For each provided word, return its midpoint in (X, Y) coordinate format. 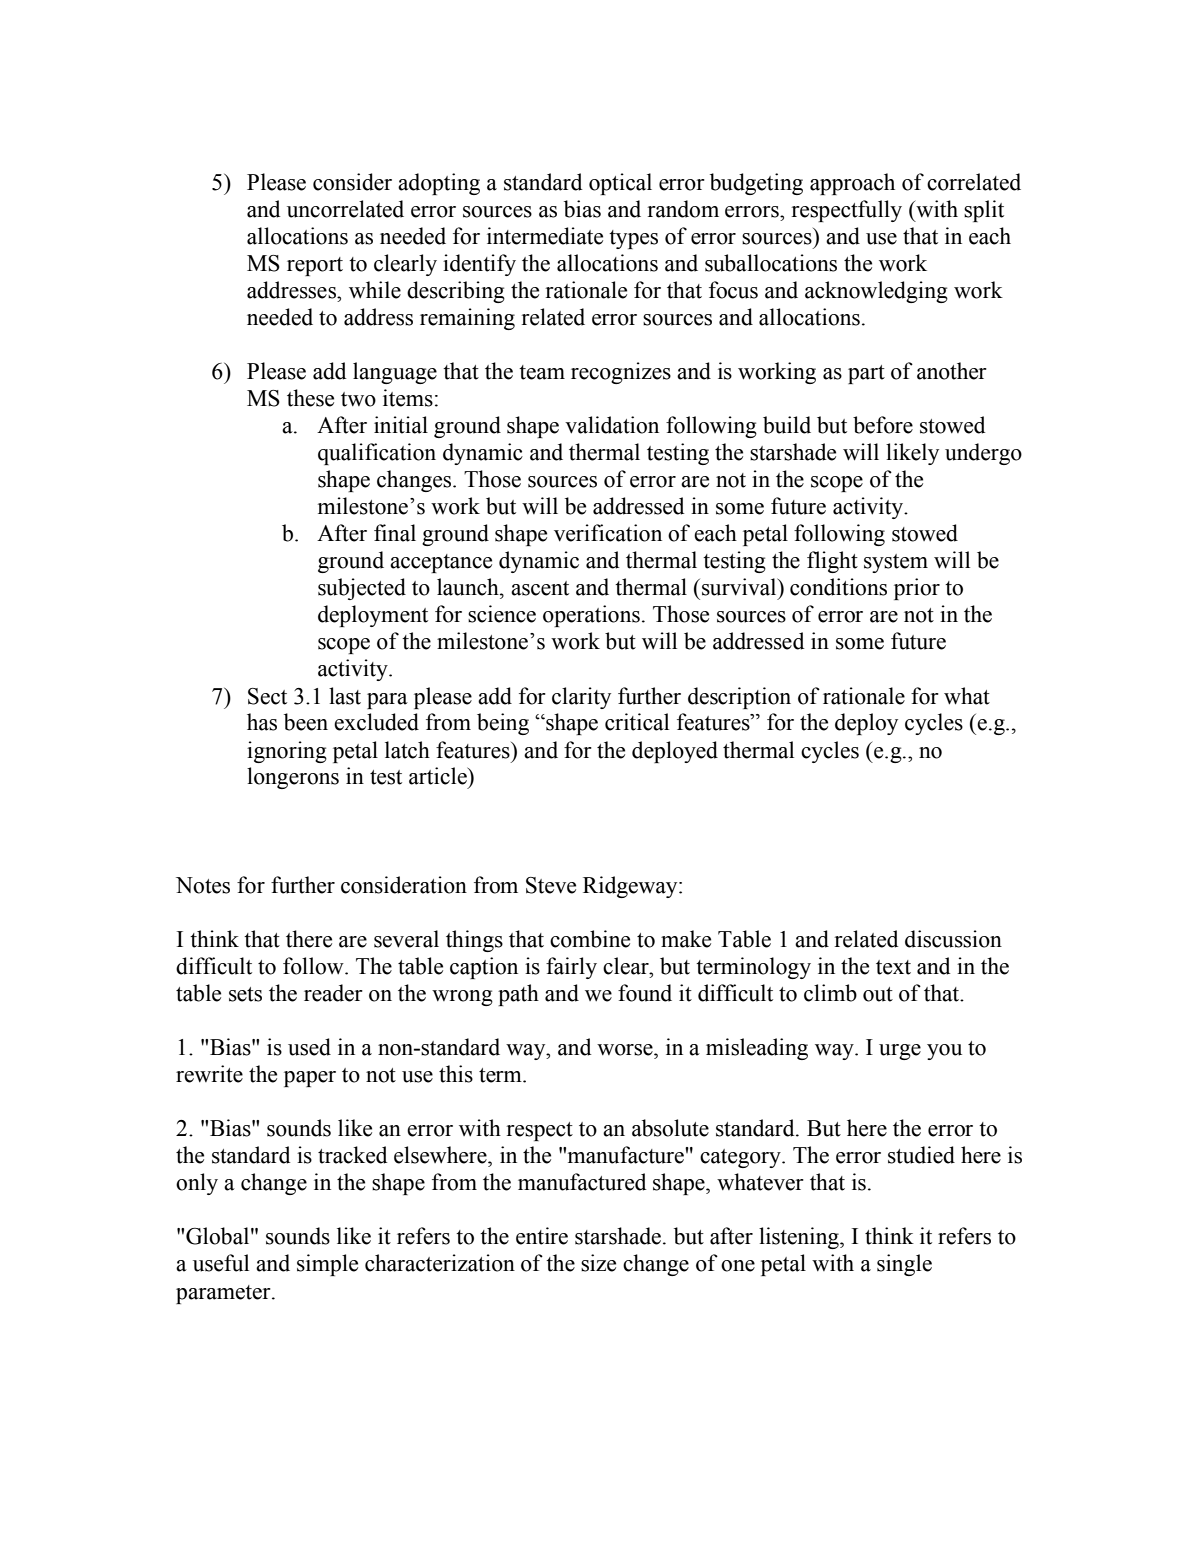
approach (852, 184)
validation (612, 425)
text (893, 967)
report (315, 266)
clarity (581, 698)
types (633, 239)
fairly (571, 968)
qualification (377, 454)
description (739, 698)
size (598, 1263)
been (306, 722)
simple (327, 1265)
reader (333, 993)
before (883, 425)
